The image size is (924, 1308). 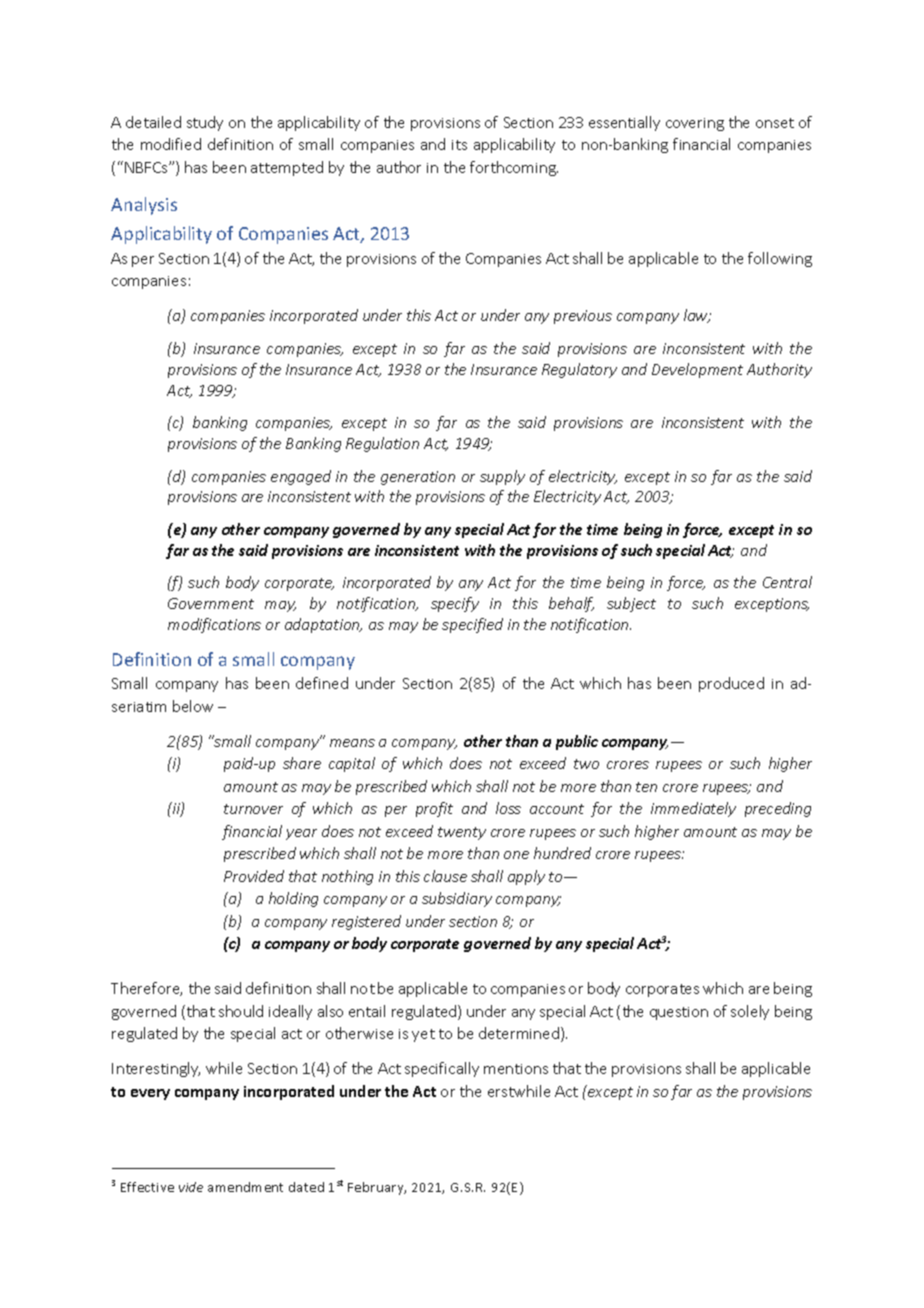 I want to click on its, so click(x=459, y=145).
